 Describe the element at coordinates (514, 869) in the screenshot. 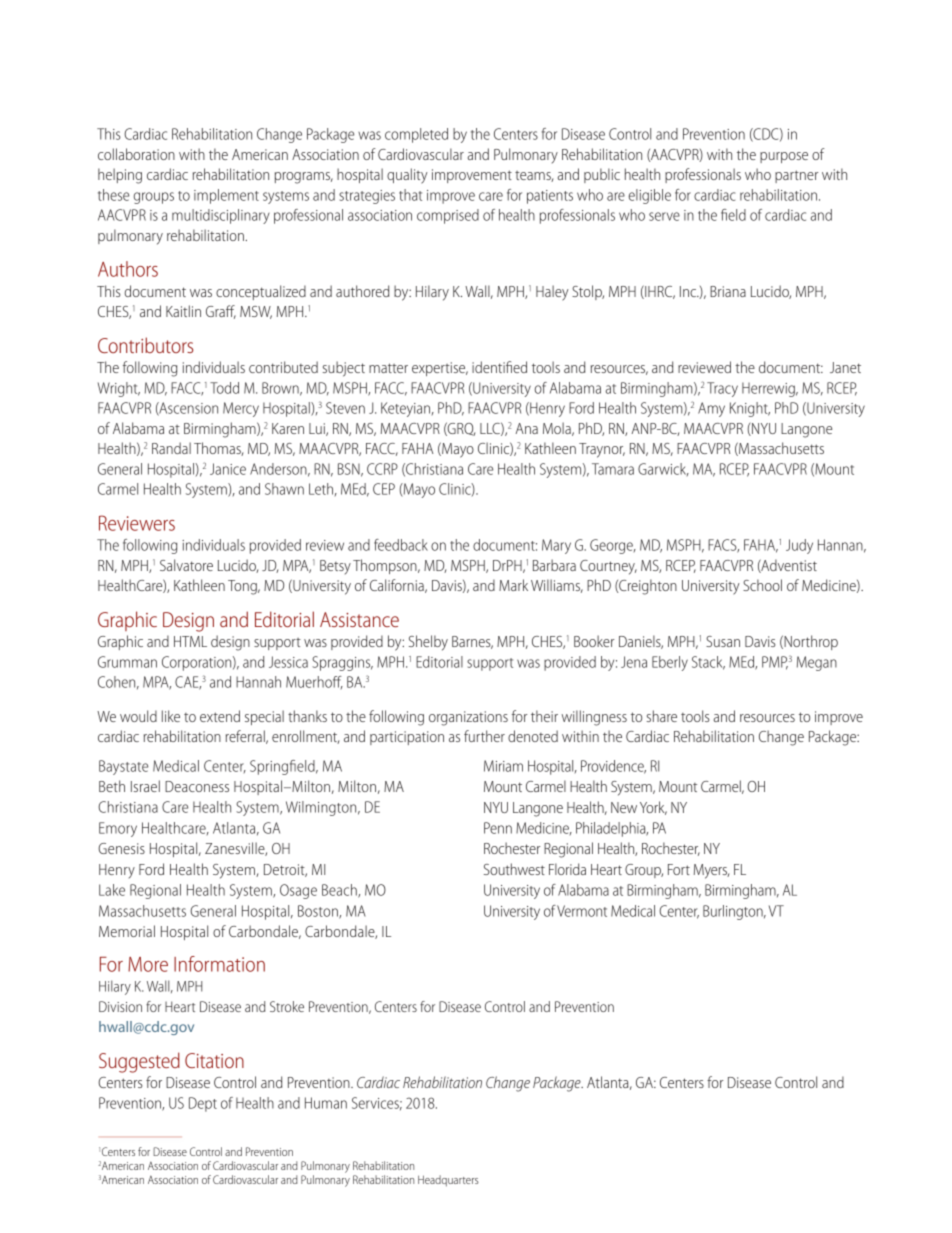

I see `Southwest` at that location.
